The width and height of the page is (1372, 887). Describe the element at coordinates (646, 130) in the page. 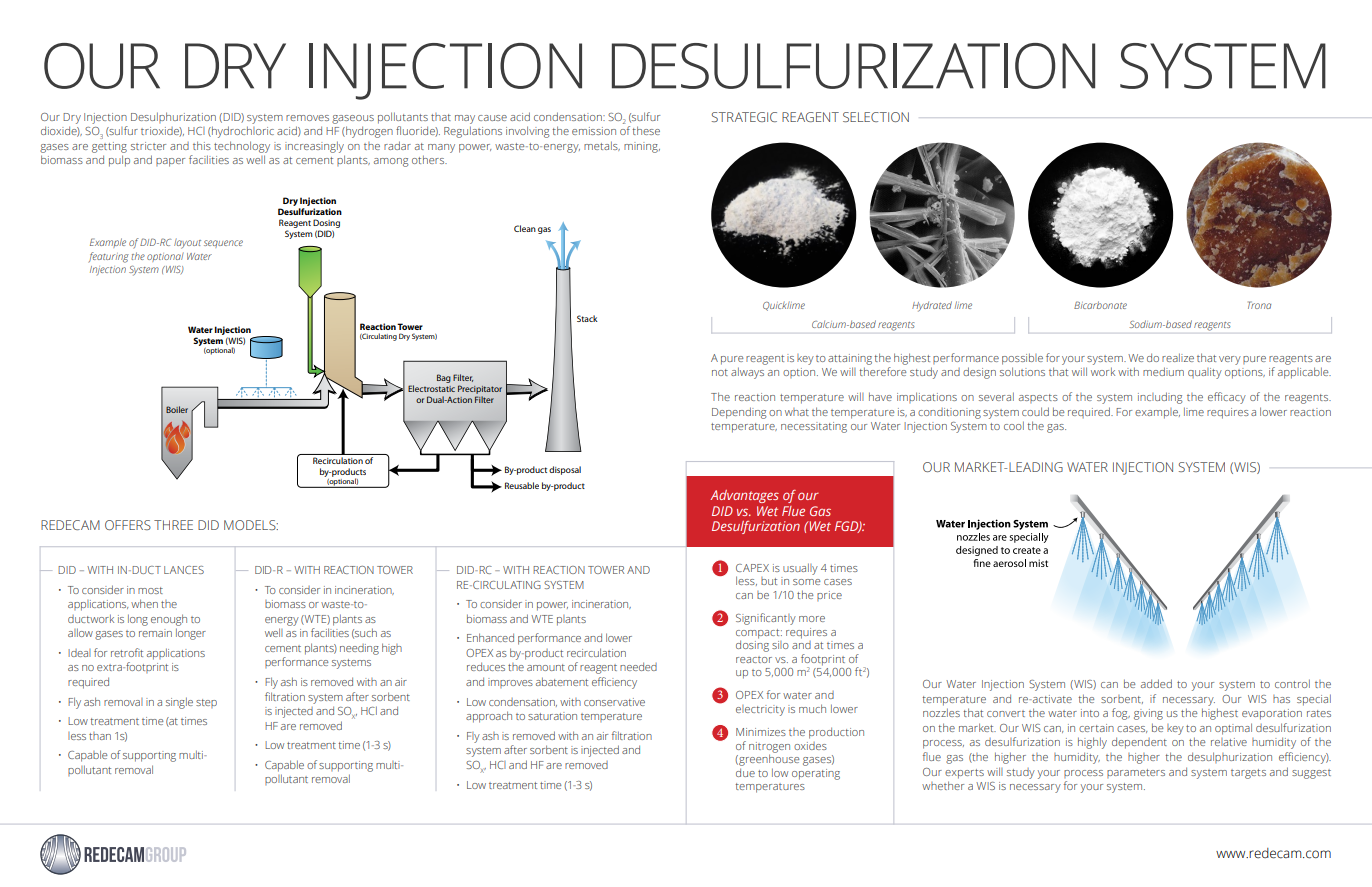

I see `these` at that location.
